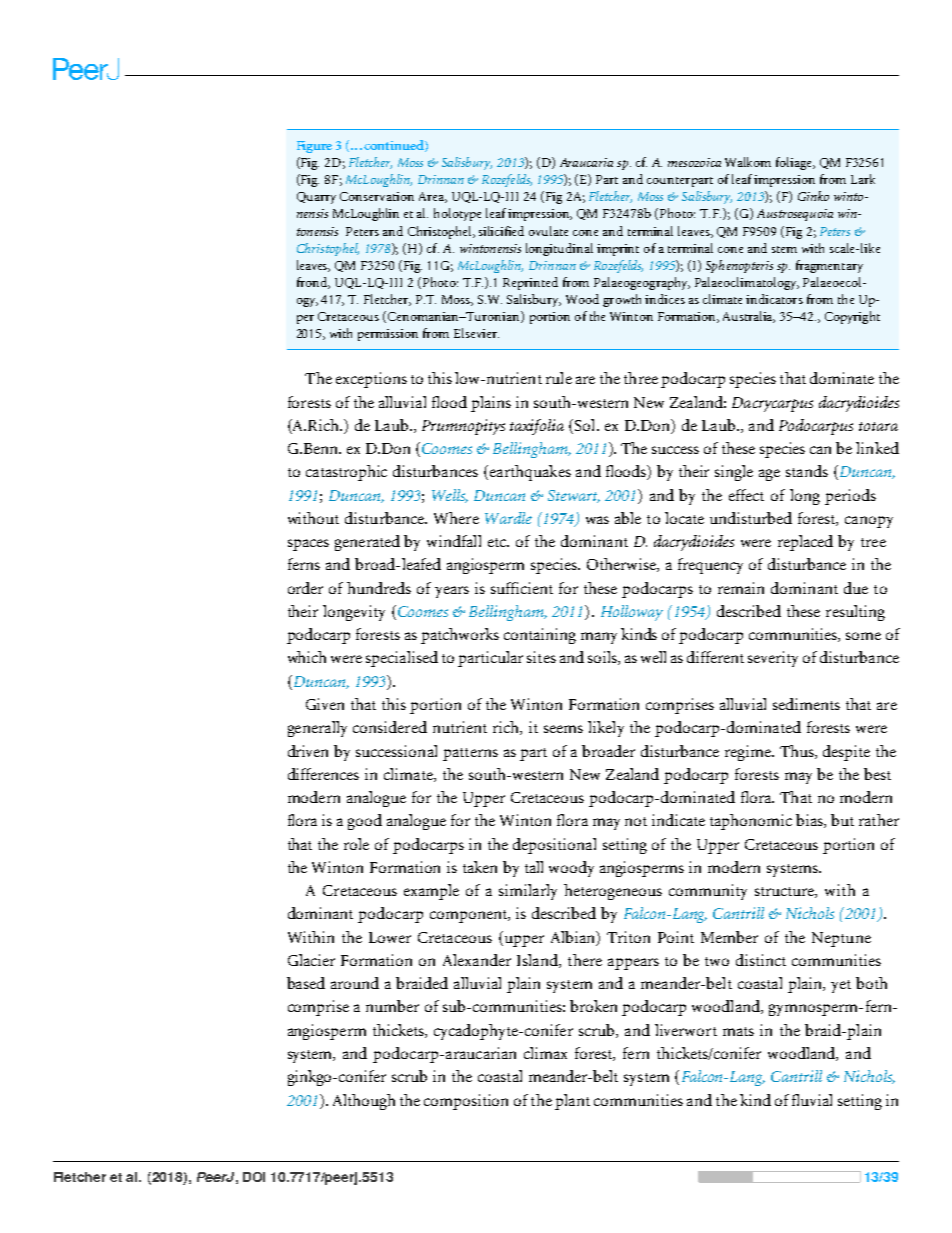  Describe the element at coordinates (346, 473) in the screenshot. I see `catastrophic` at that location.
